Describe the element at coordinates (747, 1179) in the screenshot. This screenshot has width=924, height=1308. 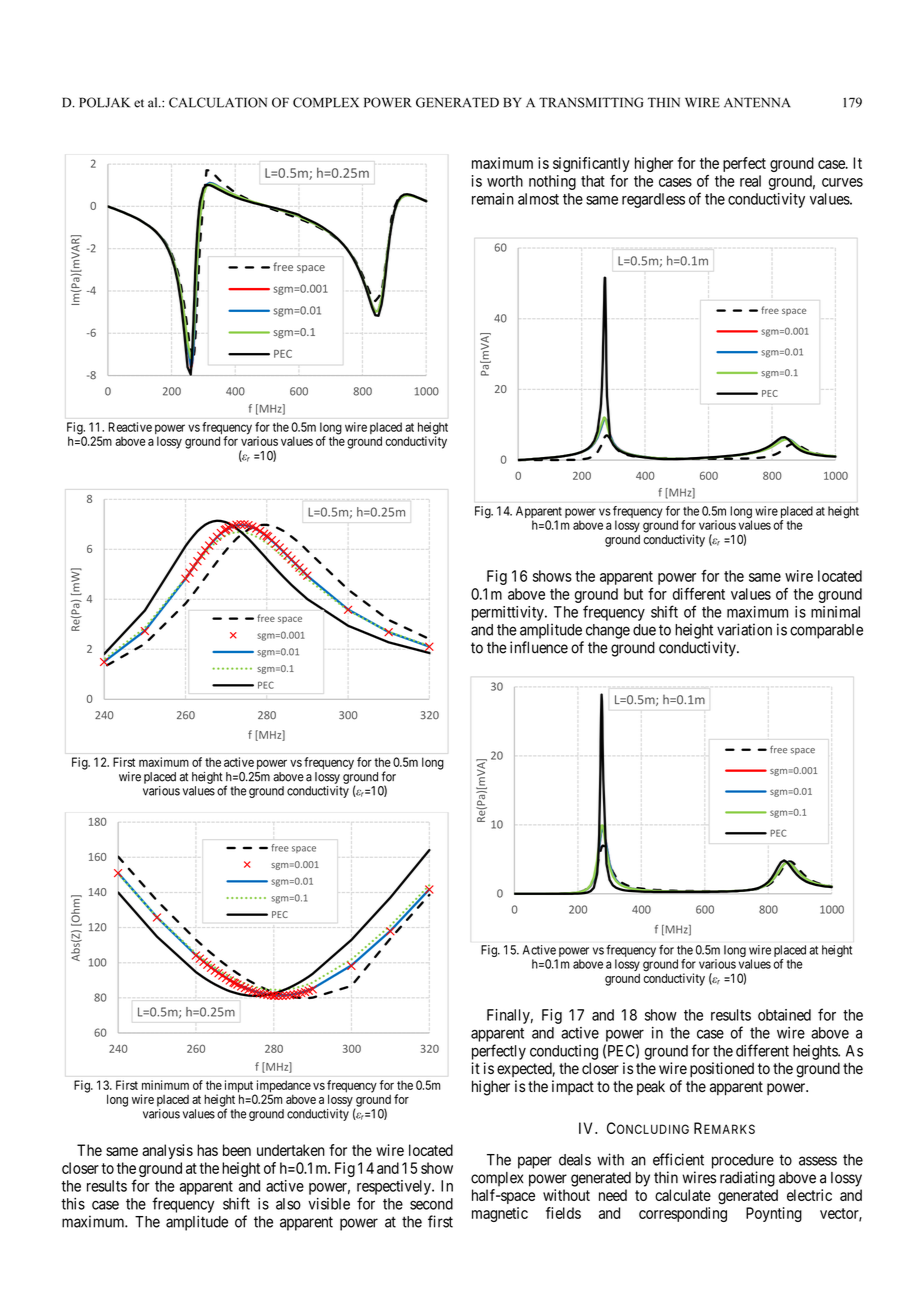
I see `radiating` at that location.
